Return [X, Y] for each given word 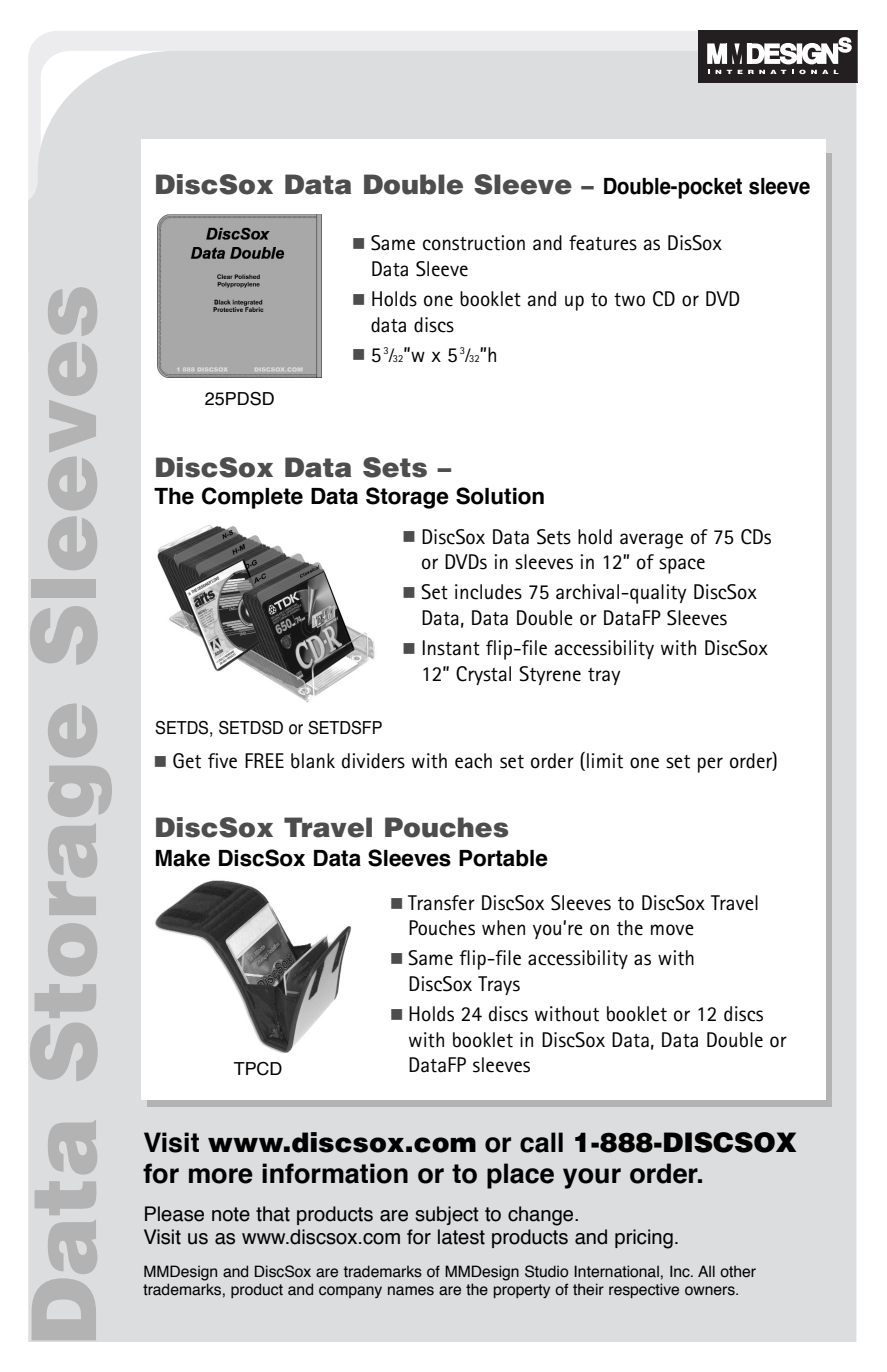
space [682, 566]
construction [474, 243]
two [629, 300]
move [672, 930]
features [603, 243]
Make [183, 858]
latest [461, 1237]
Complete [252, 498]
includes [488, 592]
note [231, 1214]
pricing [644, 1239]
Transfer [441, 903]
